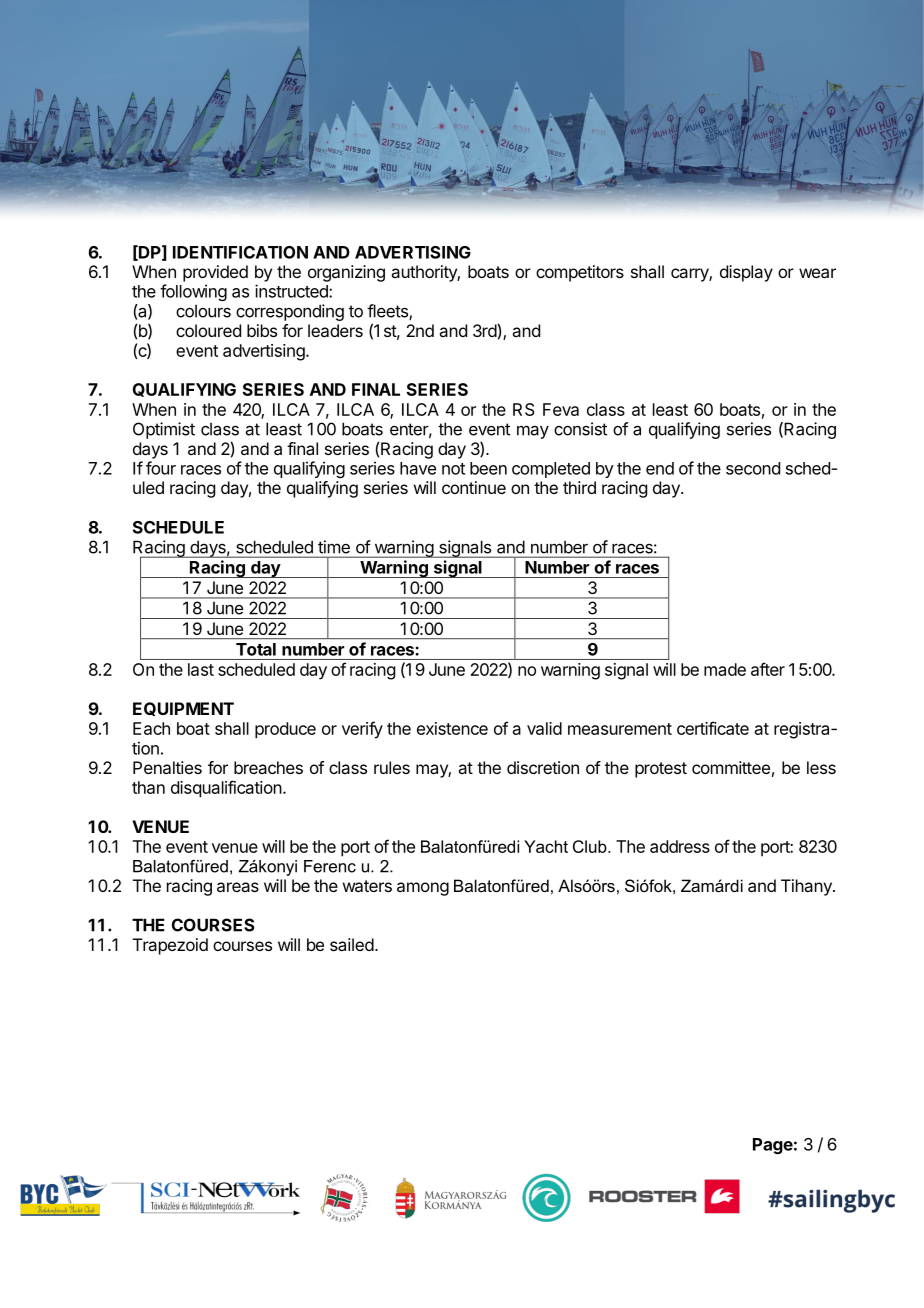 This screenshot has width=924, height=1308. What do you see at coordinates (680, 846) in the screenshot?
I see `address` at bounding box center [680, 846].
